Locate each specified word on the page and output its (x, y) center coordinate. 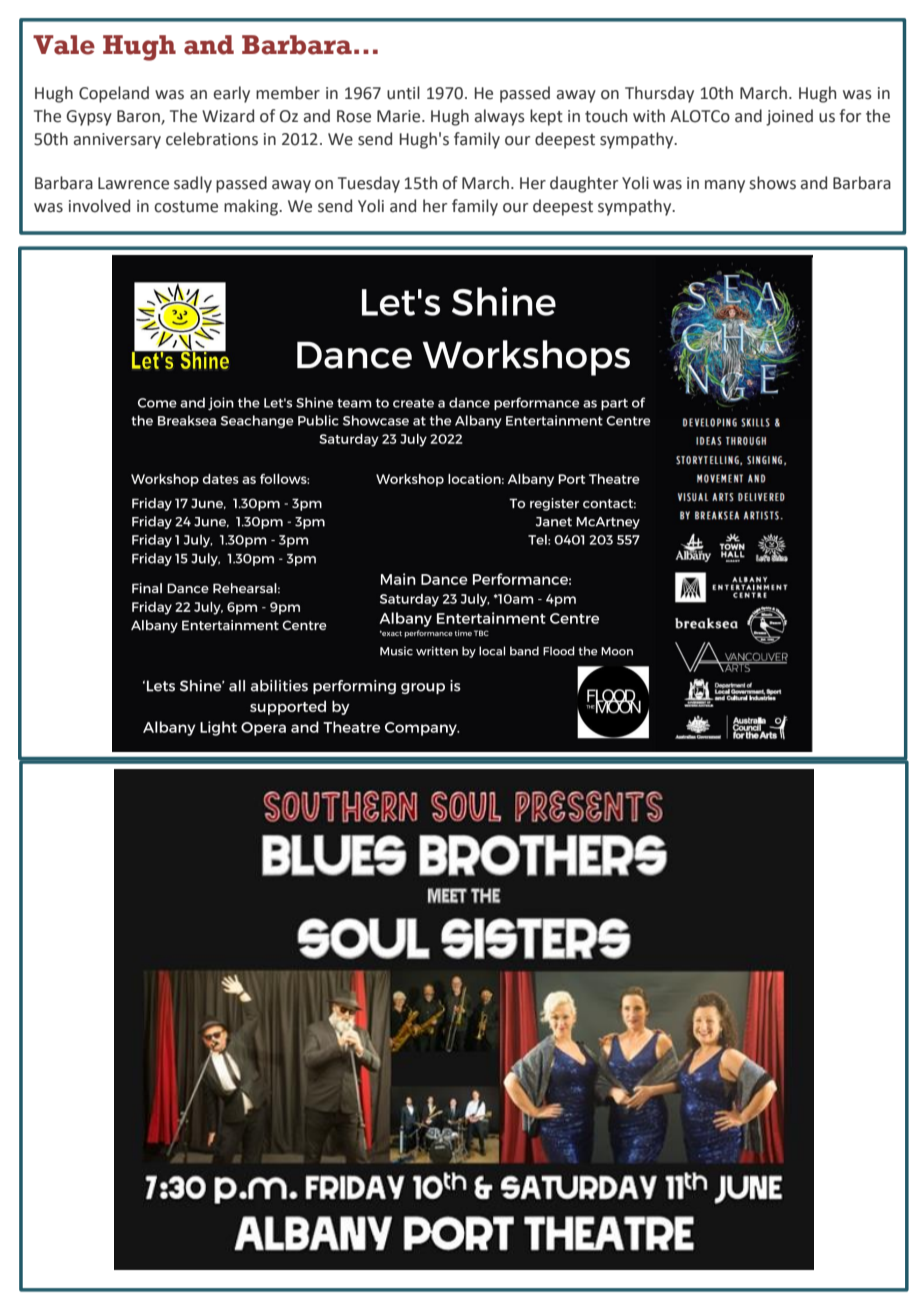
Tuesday (369, 184)
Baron (139, 117)
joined (789, 117)
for (850, 116)
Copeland (114, 94)
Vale (64, 45)
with (649, 116)
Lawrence (133, 183)
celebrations (212, 139)
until (403, 93)
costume (186, 207)
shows (773, 183)
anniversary (117, 141)
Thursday (659, 94)
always (500, 117)
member (288, 93)
